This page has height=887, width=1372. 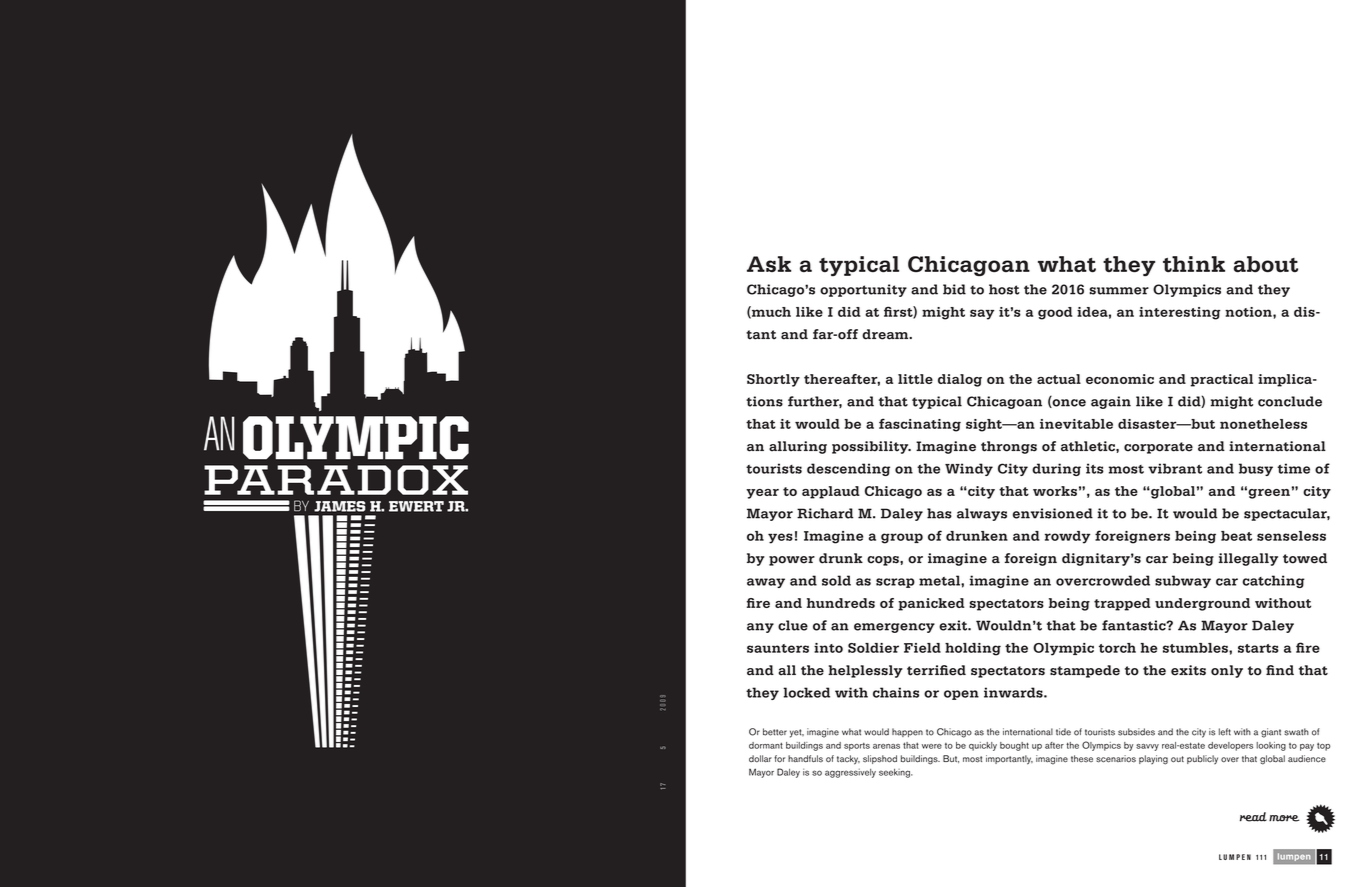 What do you see at coordinates (1258, 648) in the page?
I see `starts` at bounding box center [1258, 648].
